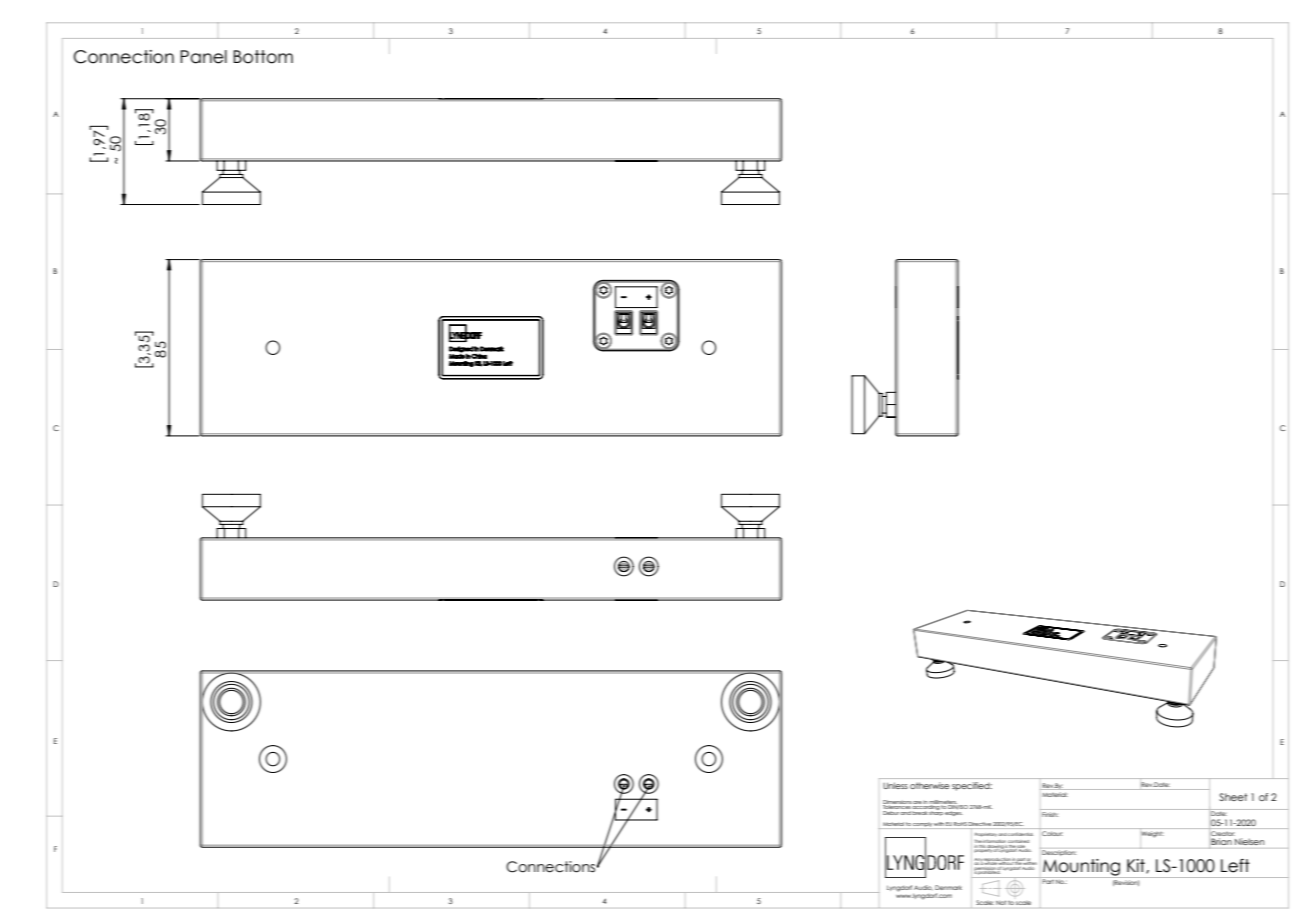  I want to click on Brian, so click(1222, 841).
